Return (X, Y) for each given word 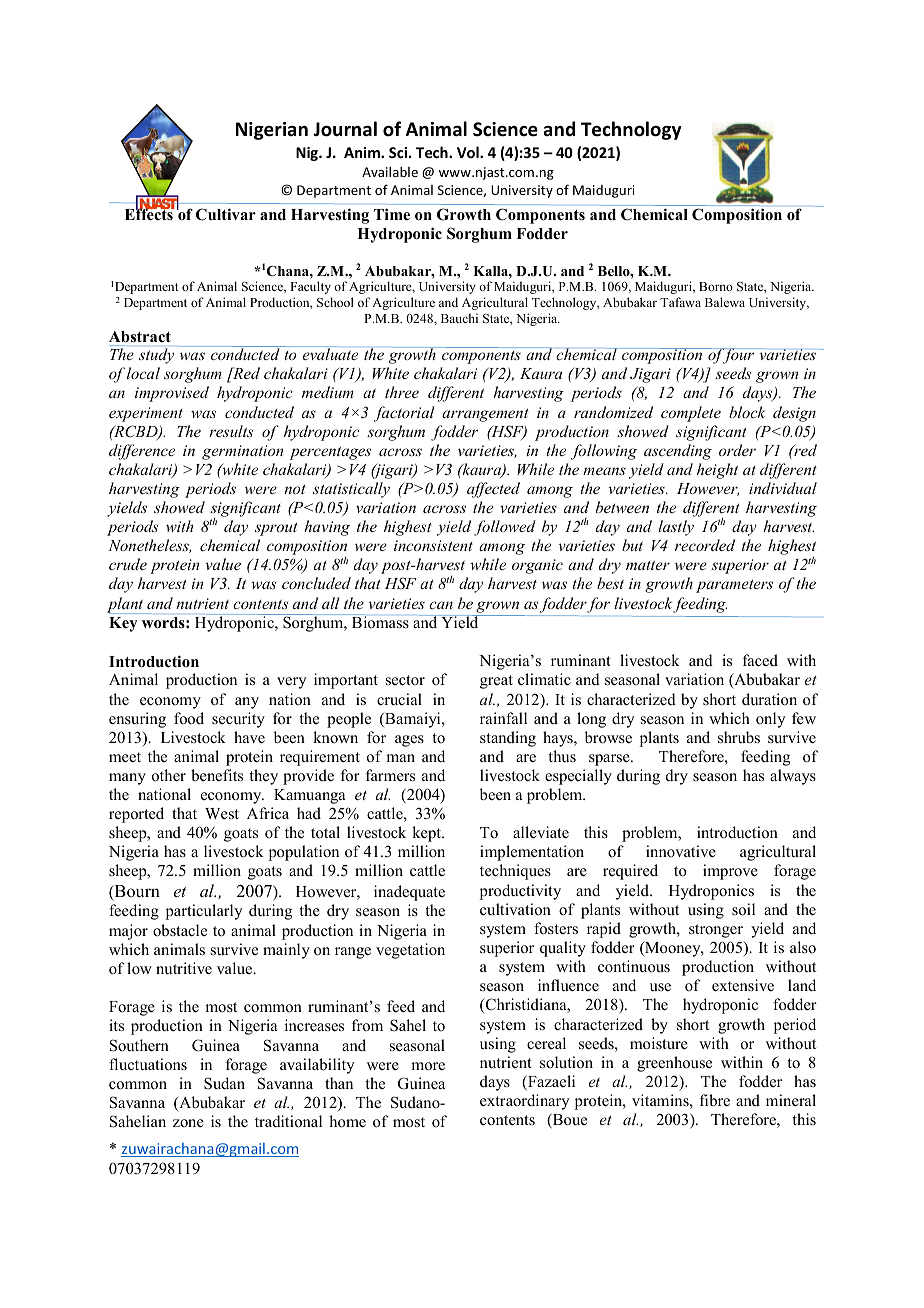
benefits (217, 775)
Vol (469, 152)
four (739, 356)
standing (508, 739)
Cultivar (226, 214)
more (428, 1066)
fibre (715, 1100)
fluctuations (148, 1064)
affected (493, 490)
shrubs (739, 737)
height (717, 471)
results (231, 431)
